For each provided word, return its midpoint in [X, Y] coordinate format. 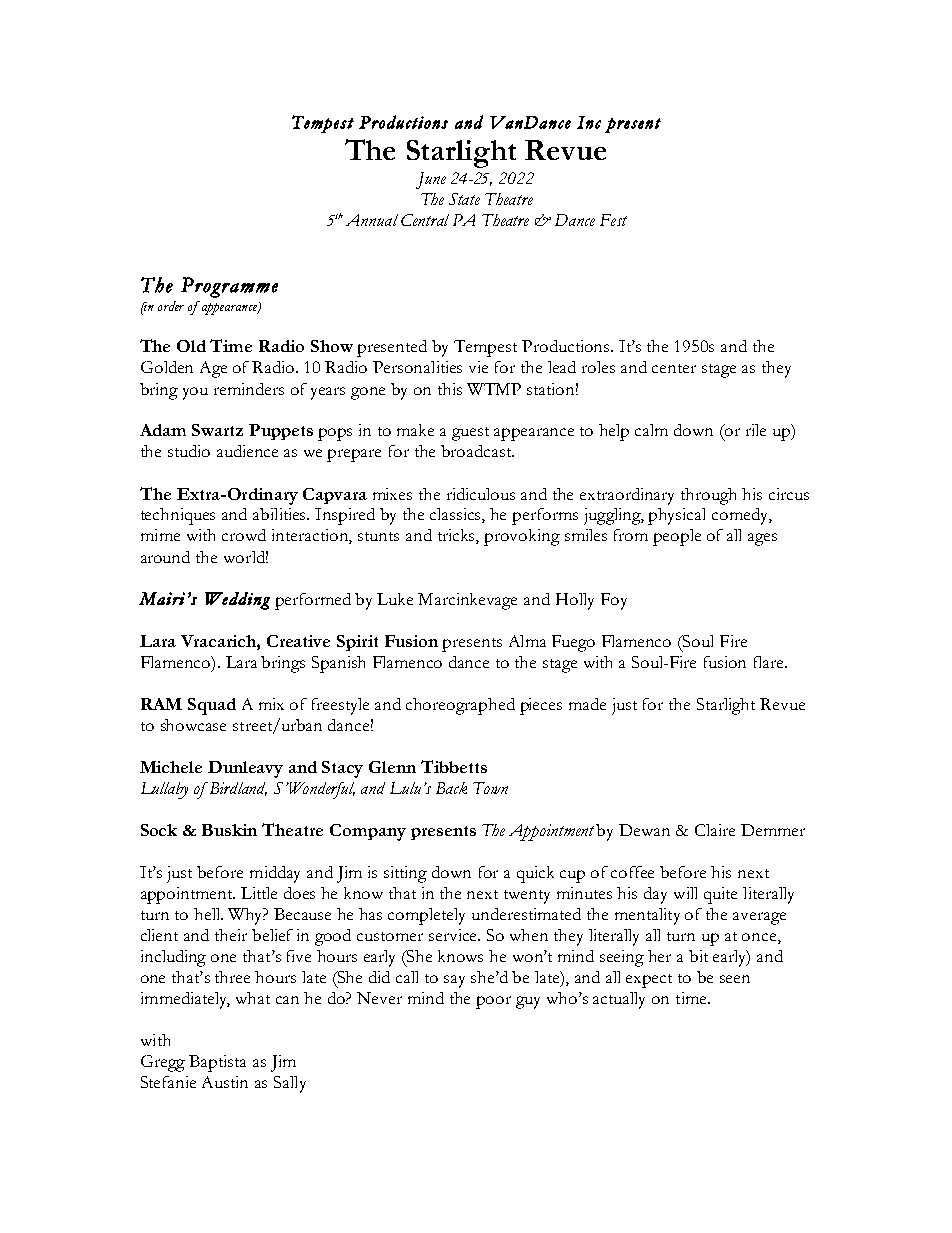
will [685, 893]
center [674, 368]
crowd [244, 535]
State [464, 199]
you [195, 393]
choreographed [460, 706]
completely [426, 916]
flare [770, 662]
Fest [613, 220]
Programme [229, 287]
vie [478, 367]
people [677, 537]
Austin [225, 1082]
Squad [212, 706]
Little [259, 893]
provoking [522, 537]
